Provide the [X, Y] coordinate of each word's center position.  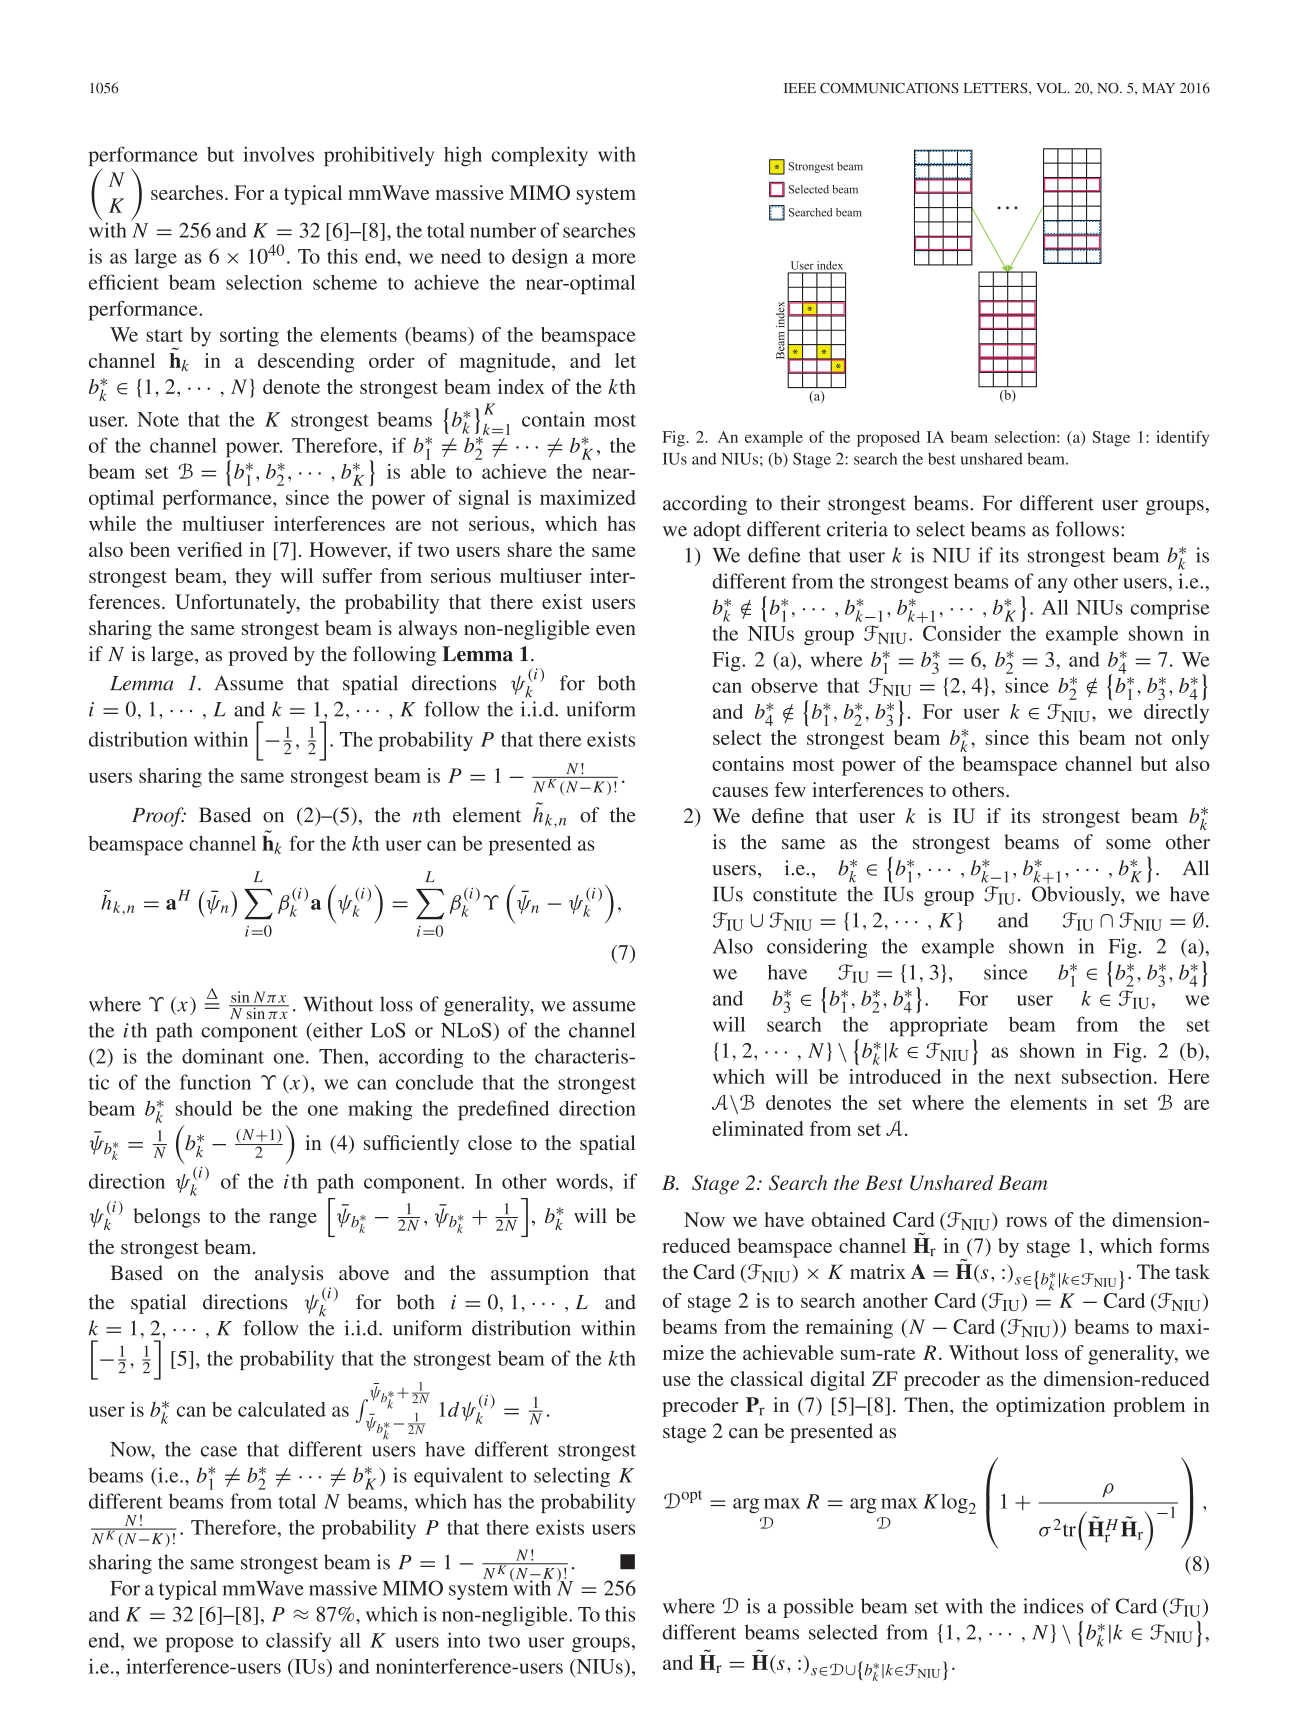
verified [210, 549]
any [1053, 585]
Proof [159, 817]
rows [1026, 1222]
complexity [540, 156]
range [293, 1220]
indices [1053, 1606]
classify [298, 1642]
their [800, 503]
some [1128, 844]
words [583, 1181]
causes [740, 792]
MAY [1158, 88]
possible [818, 1608]
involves [278, 154]
